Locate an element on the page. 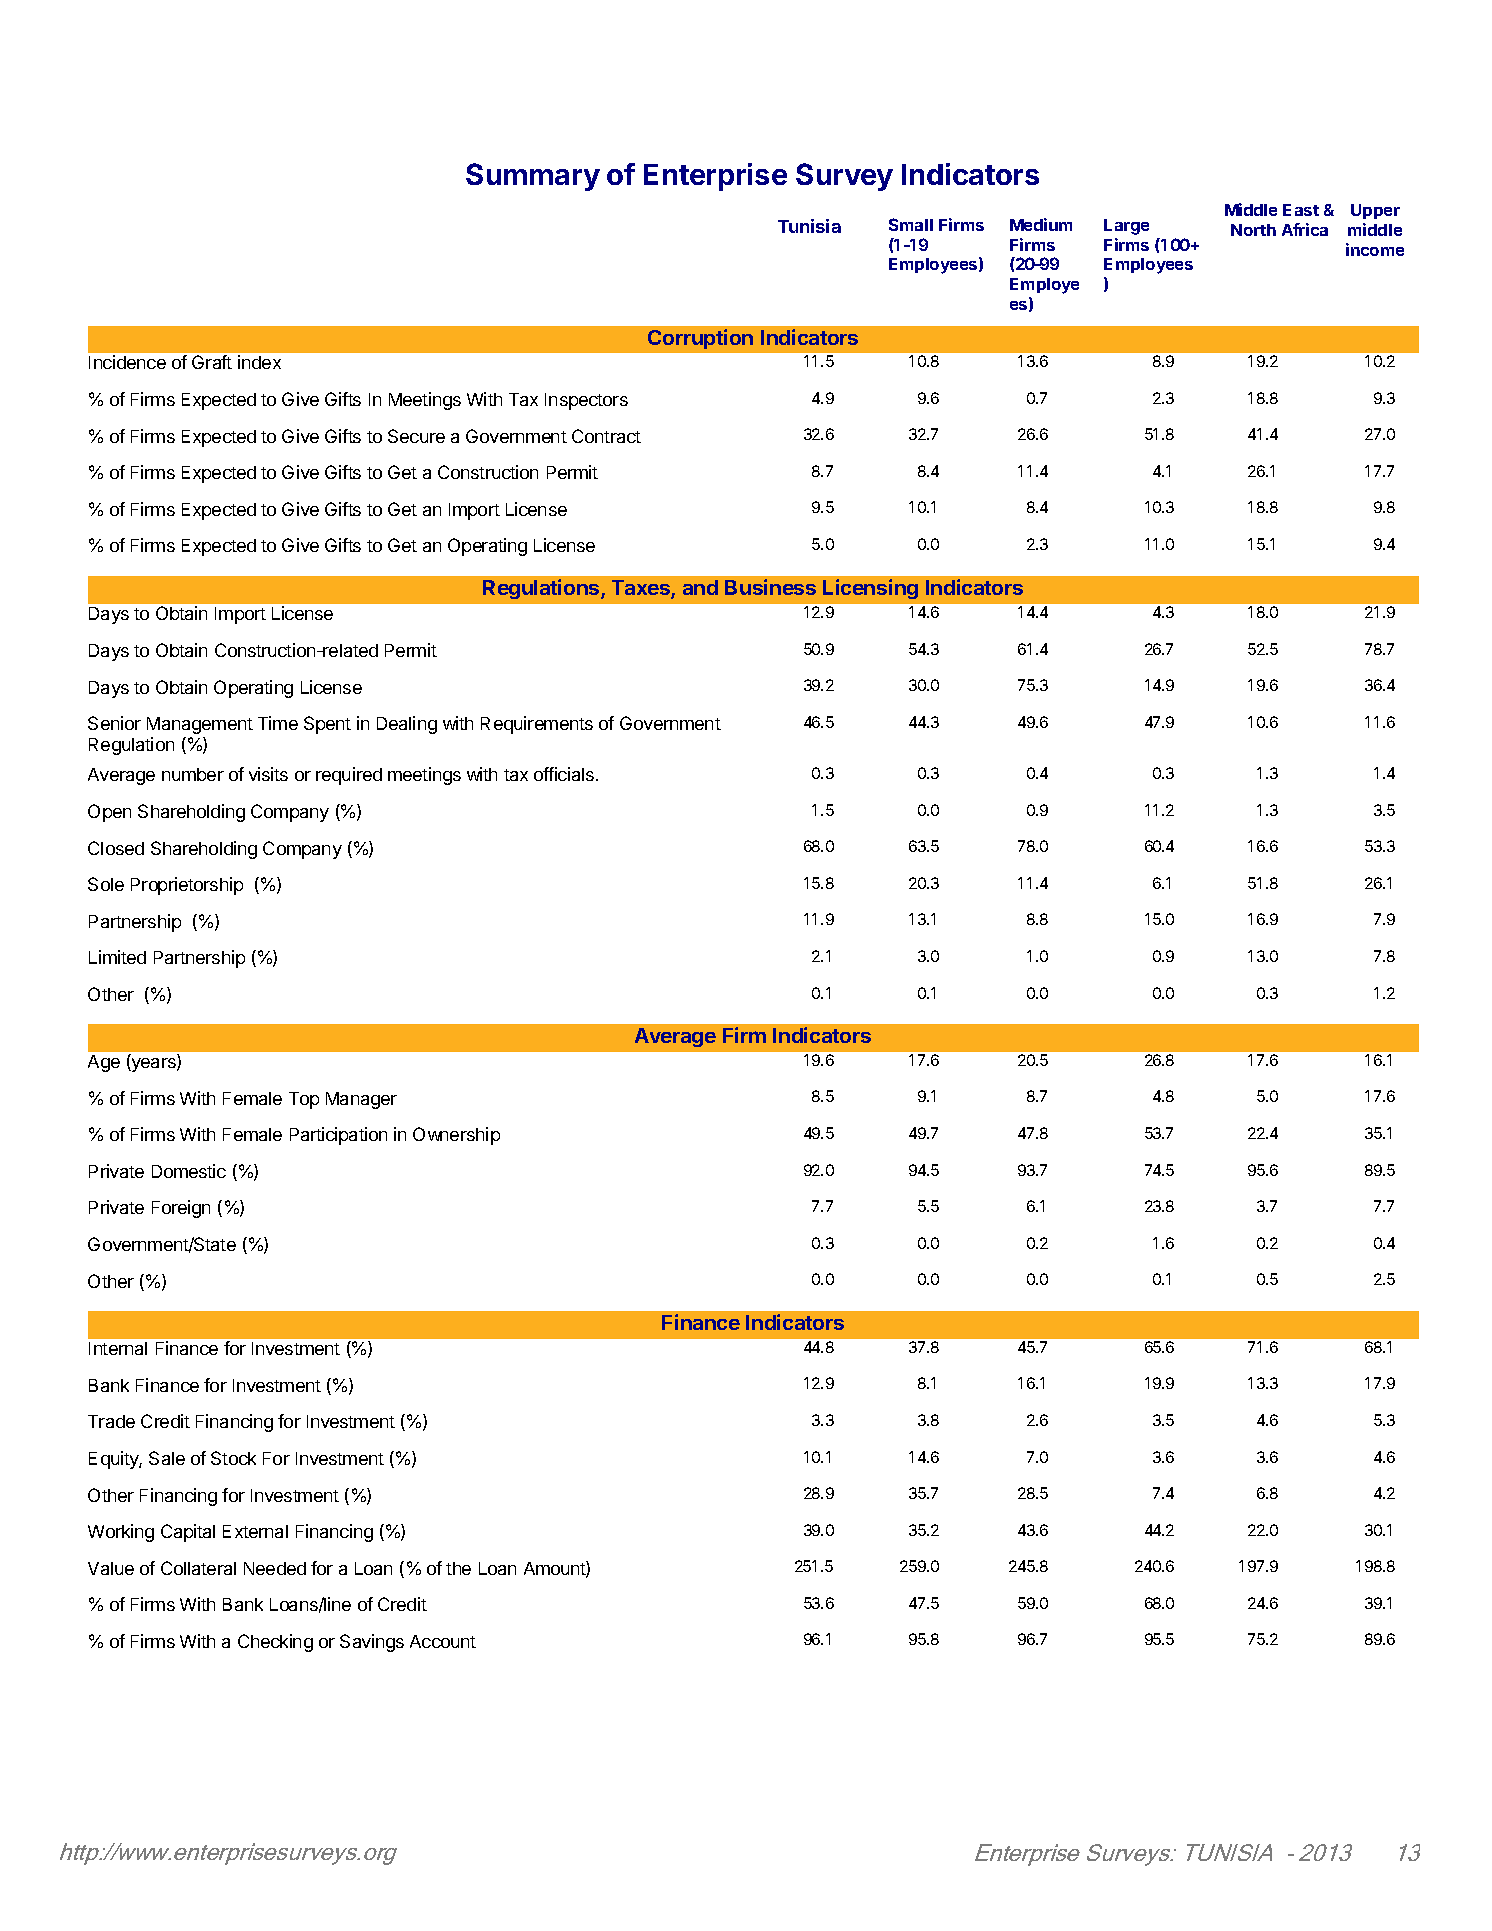 The height and width of the image is (1931, 1492). Account is located at coordinates (443, 1641).
